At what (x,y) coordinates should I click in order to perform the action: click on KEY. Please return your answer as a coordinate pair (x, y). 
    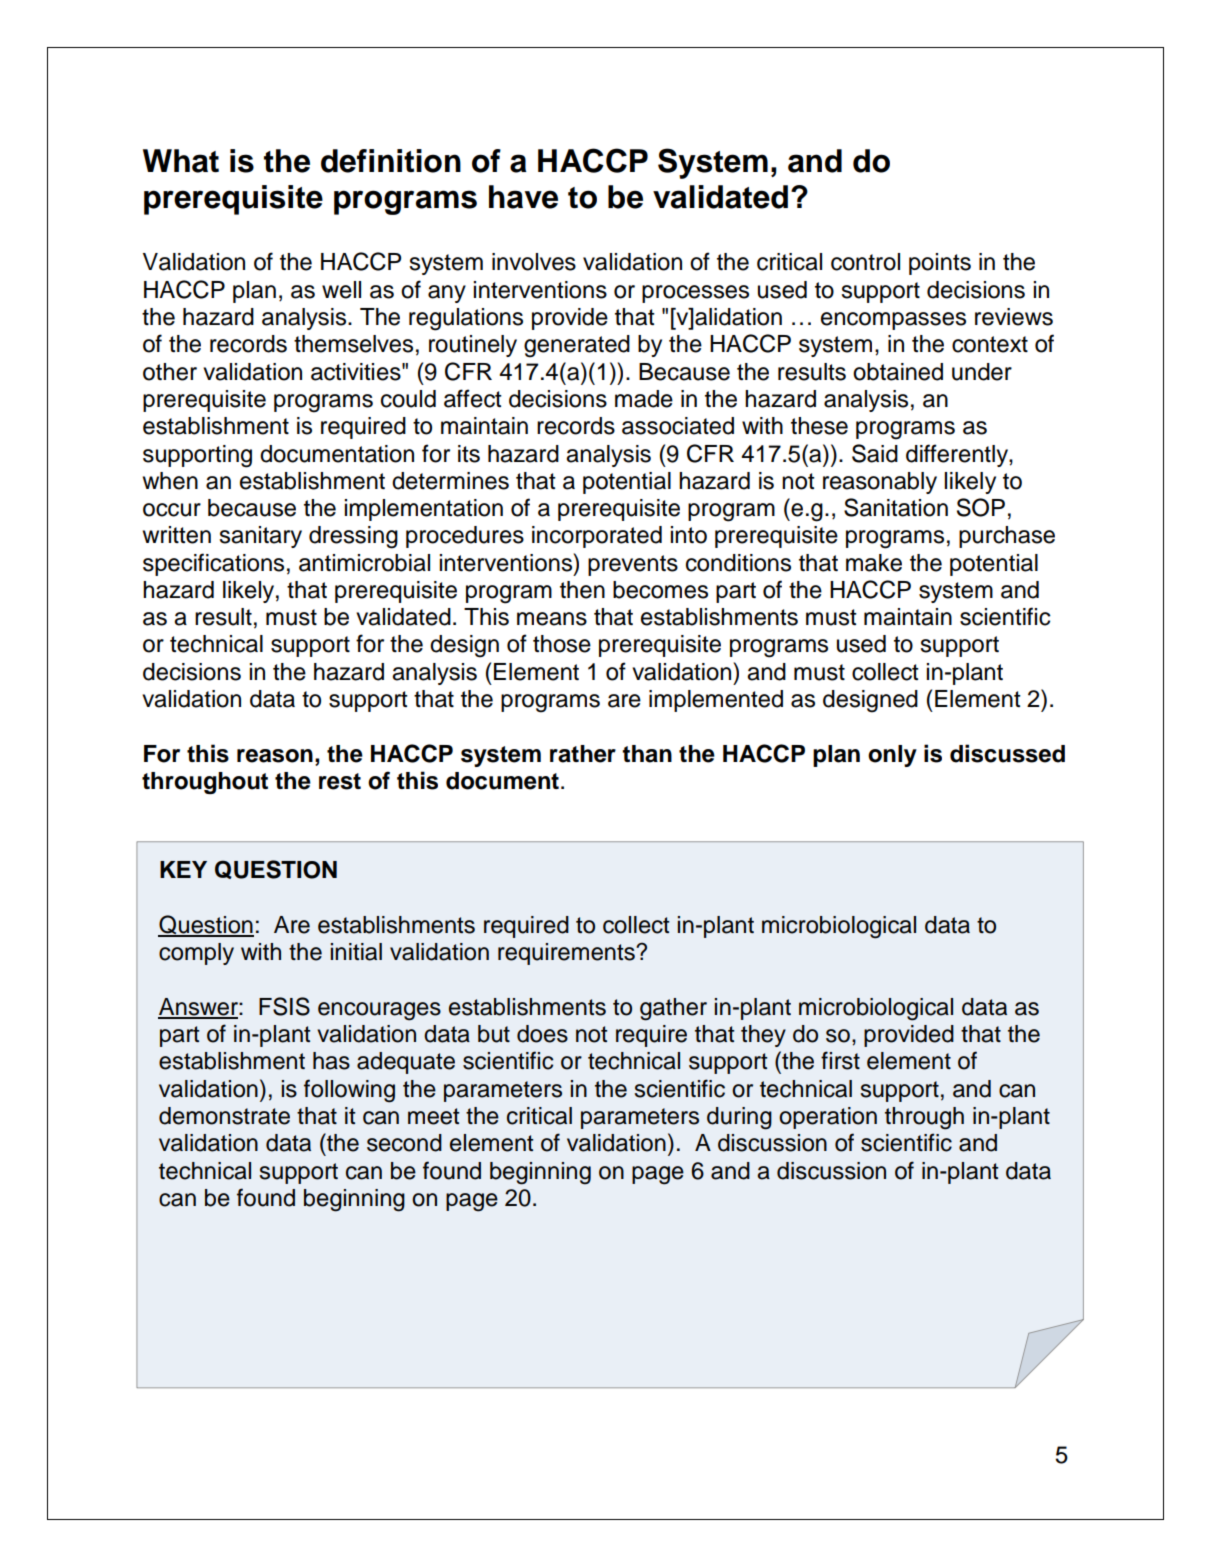
    Looking at the image, I should click on (183, 869).
